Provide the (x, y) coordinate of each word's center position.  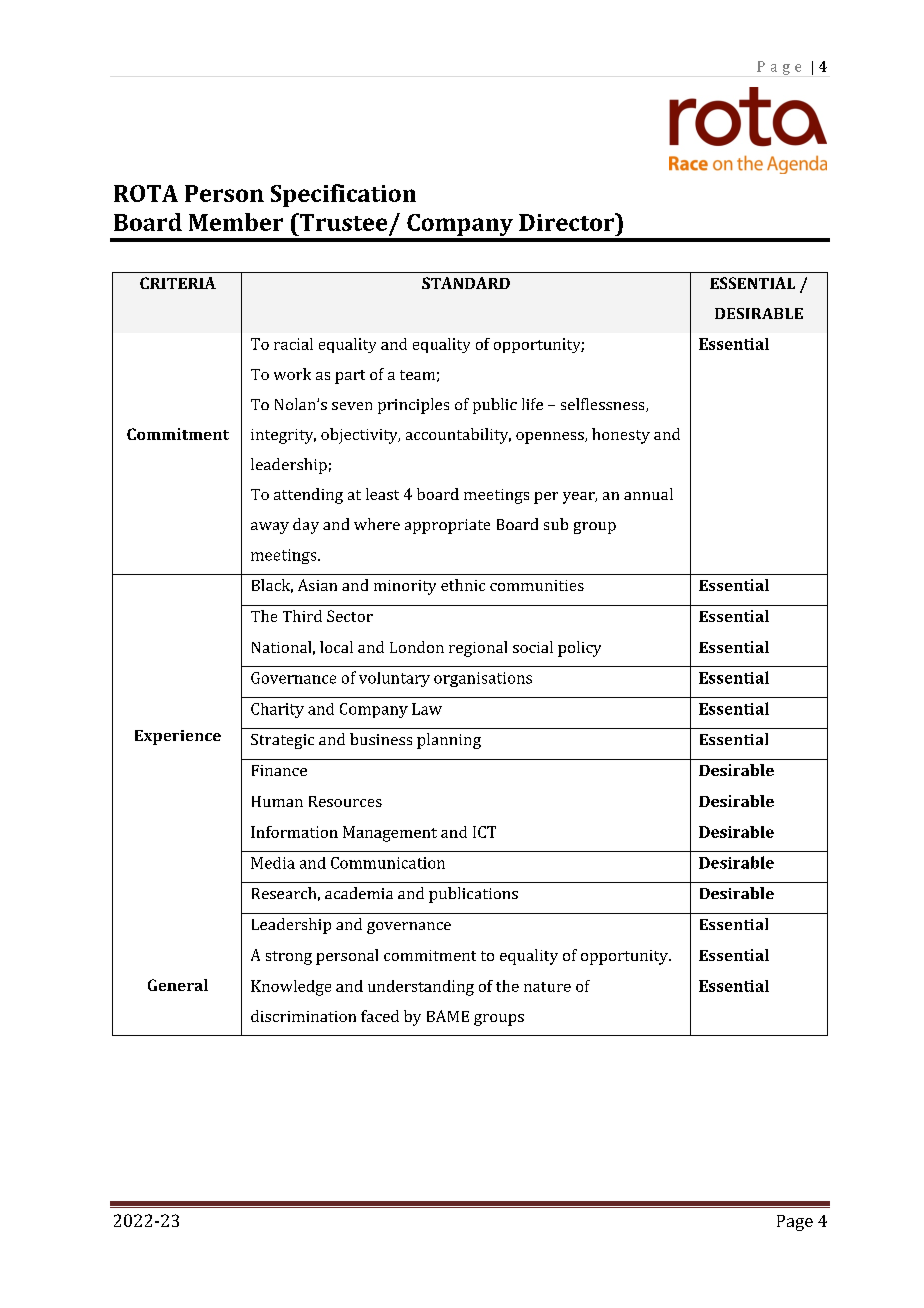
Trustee (342, 222)
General (178, 985)
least (382, 494)
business (381, 739)
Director (568, 222)
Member (236, 222)
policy (579, 649)
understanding (421, 988)
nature (547, 987)
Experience (178, 737)
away (270, 528)
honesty (621, 436)
